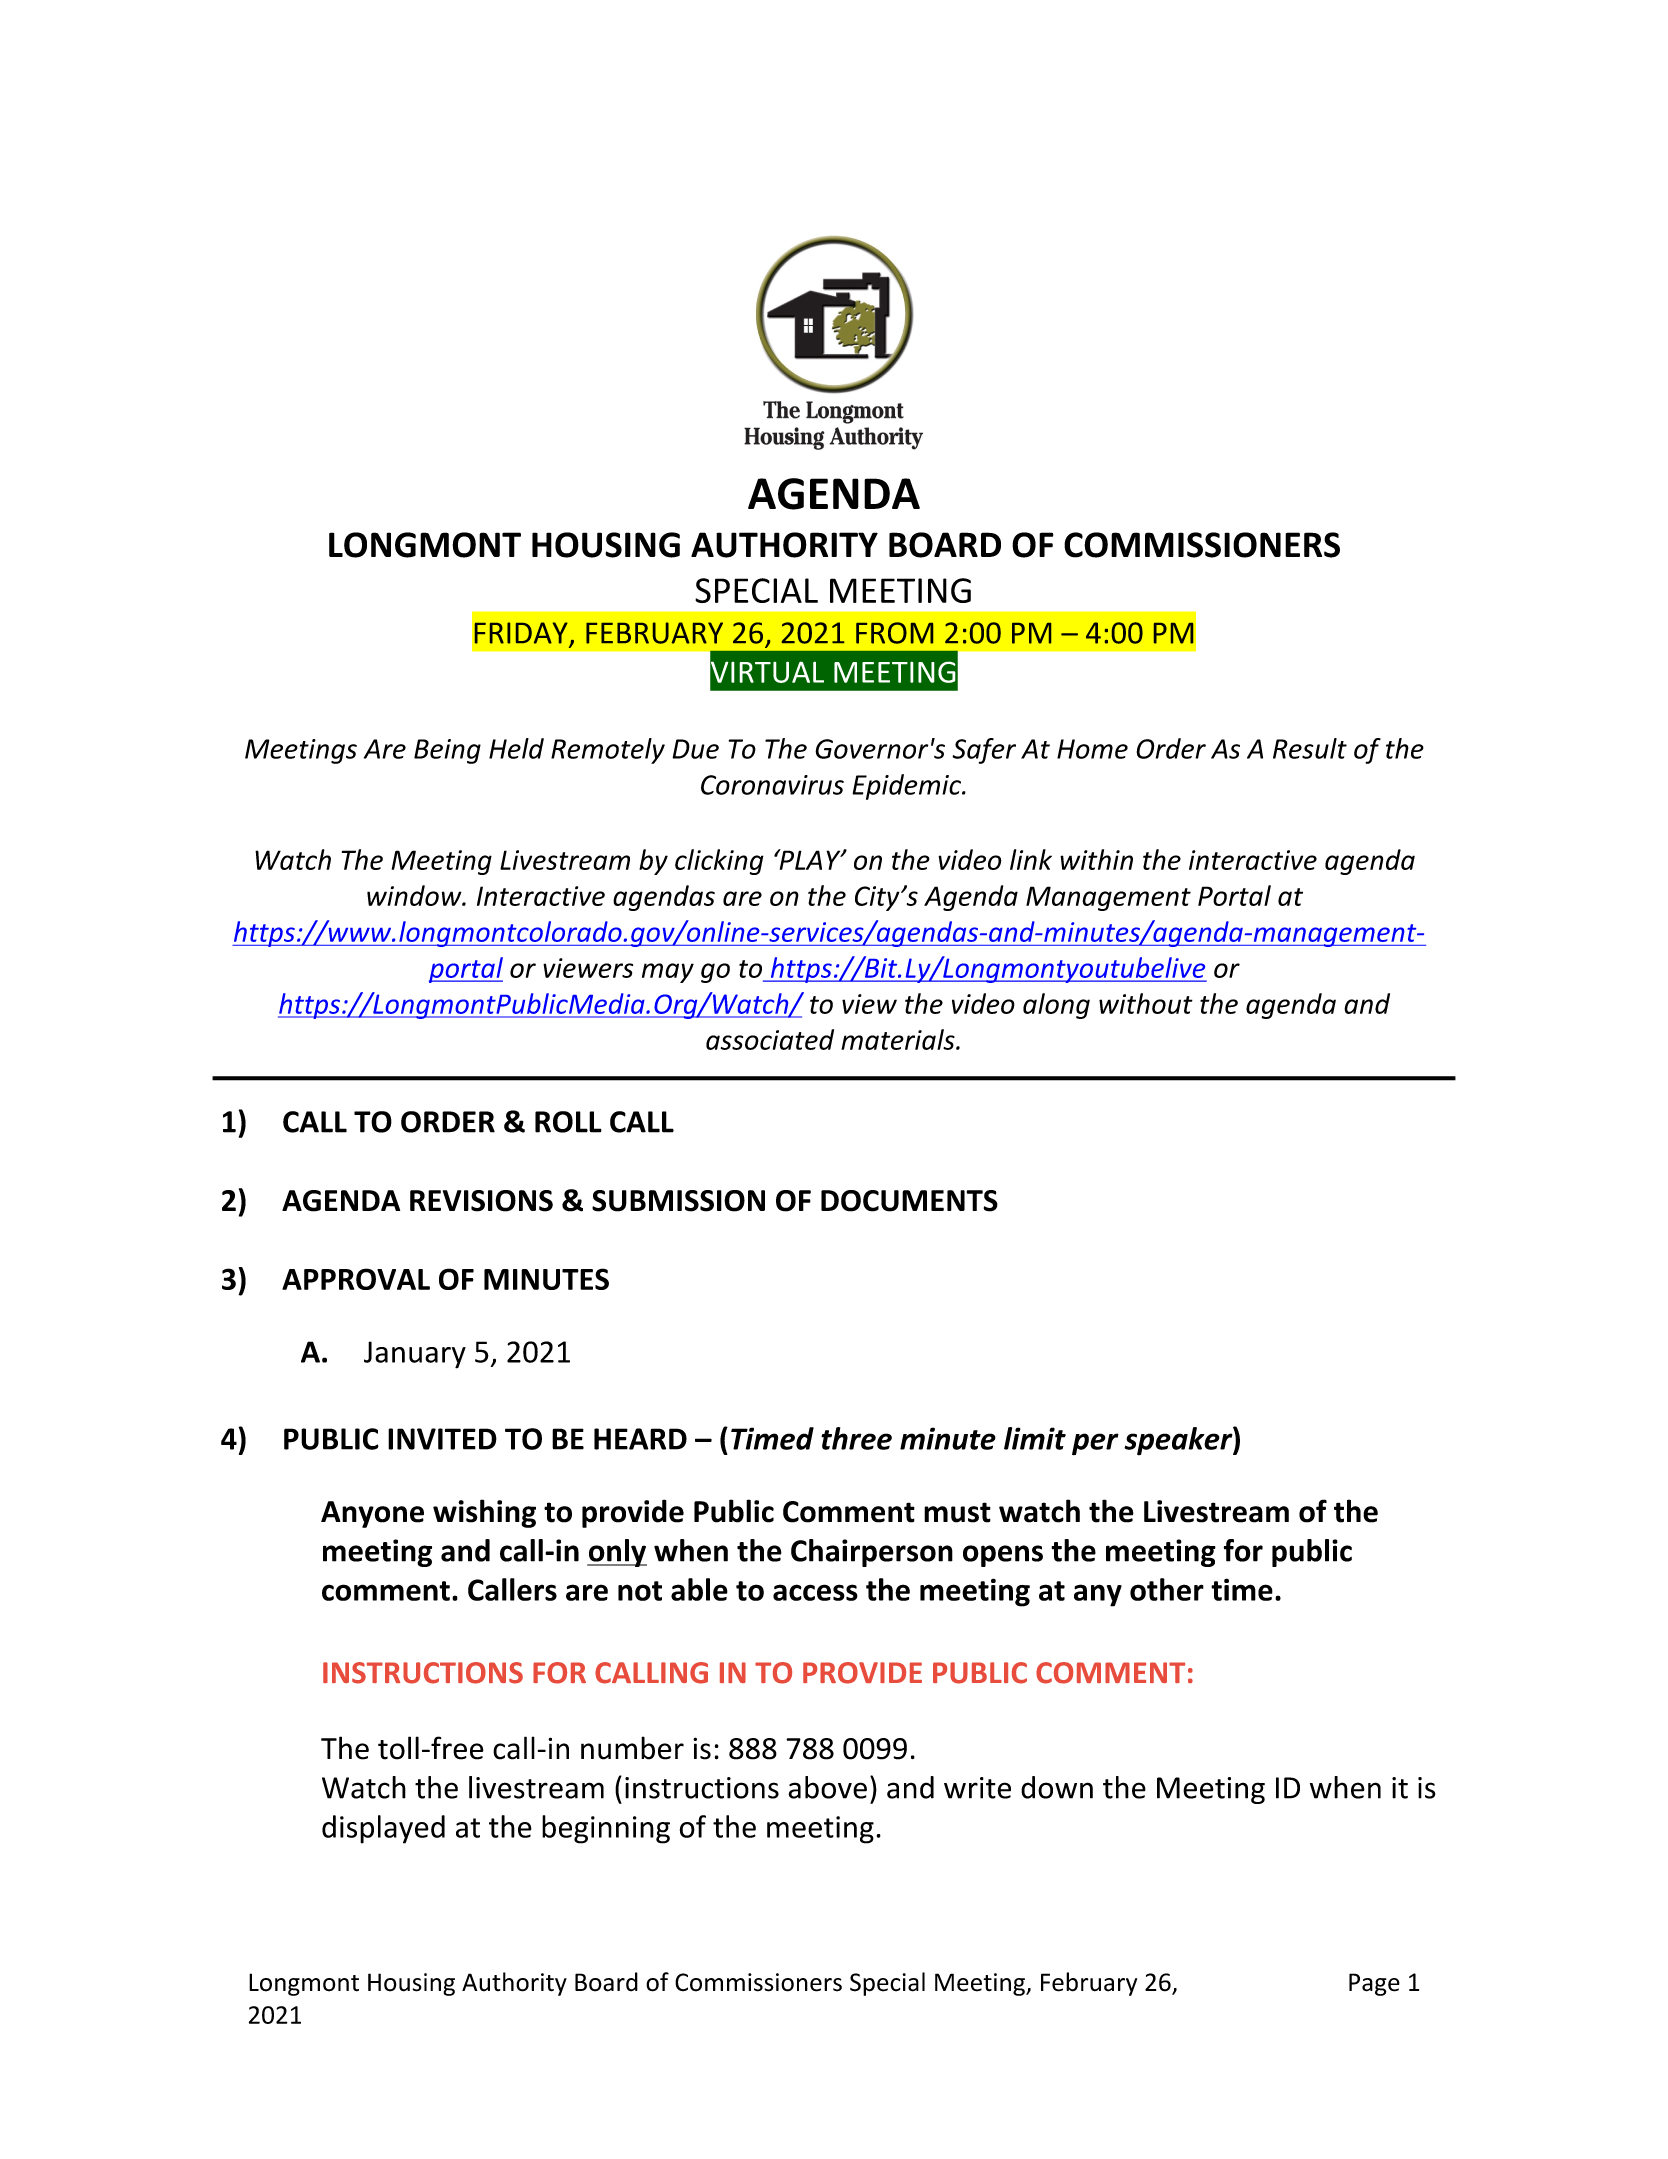  Describe the element at coordinates (606, 1829) in the screenshot. I see `beginning` at that location.
